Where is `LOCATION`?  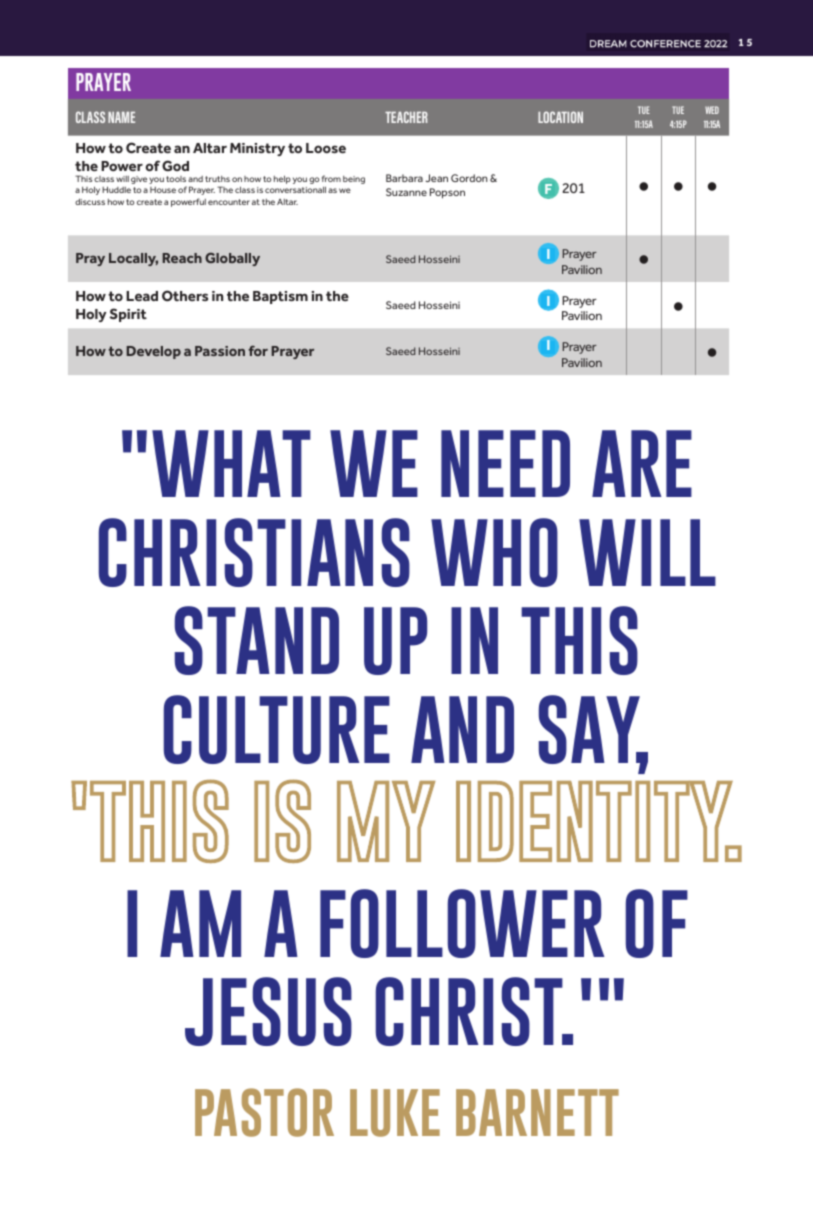
LOCATION is located at coordinates (560, 117).
